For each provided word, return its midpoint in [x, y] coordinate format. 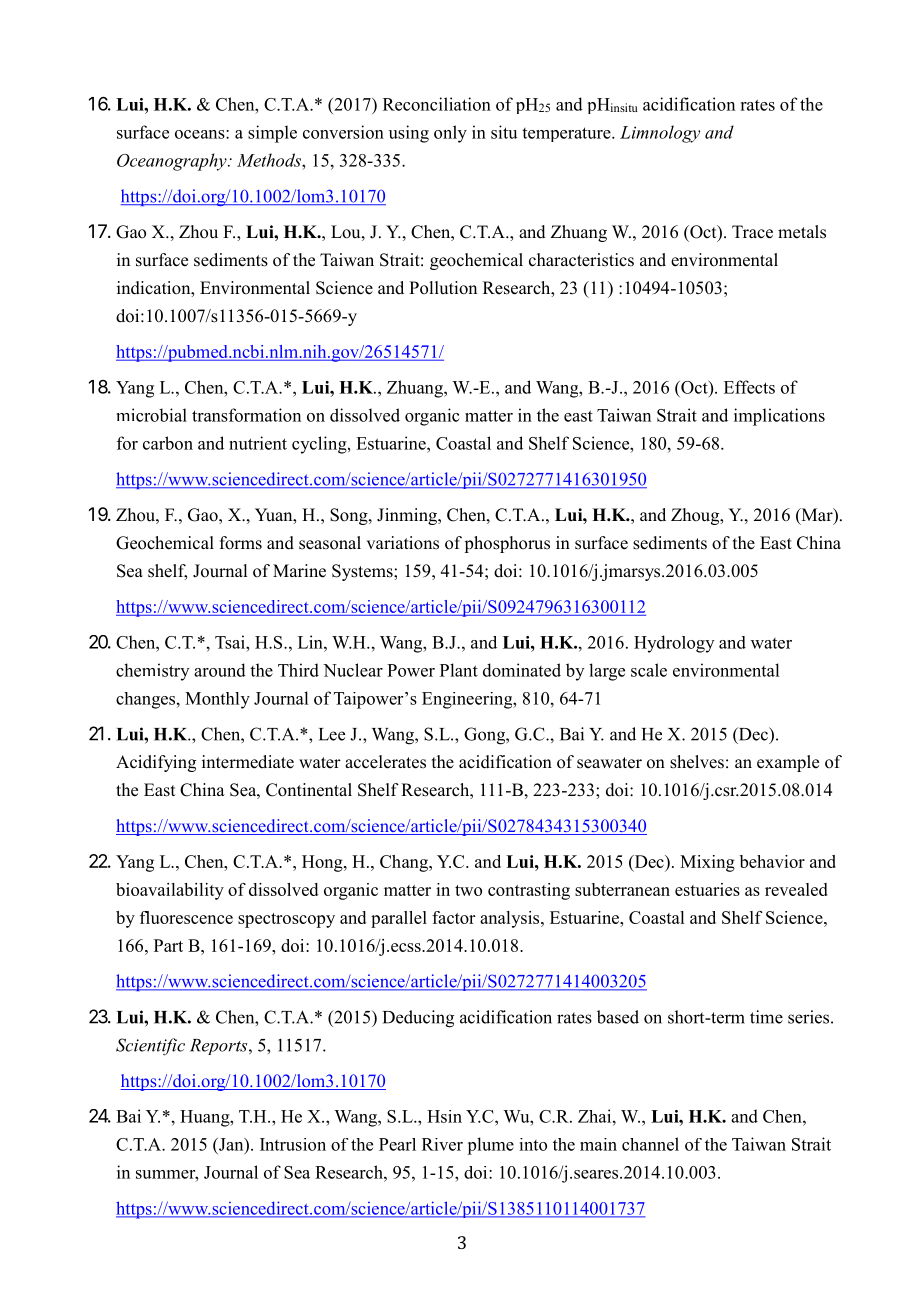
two [468, 890]
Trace [752, 232]
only [450, 134]
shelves [697, 762]
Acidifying [156, 763]
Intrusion [293, 1144]
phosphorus [507, 544]
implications [779, 417]
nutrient [258, 443]
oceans [201, 134]
